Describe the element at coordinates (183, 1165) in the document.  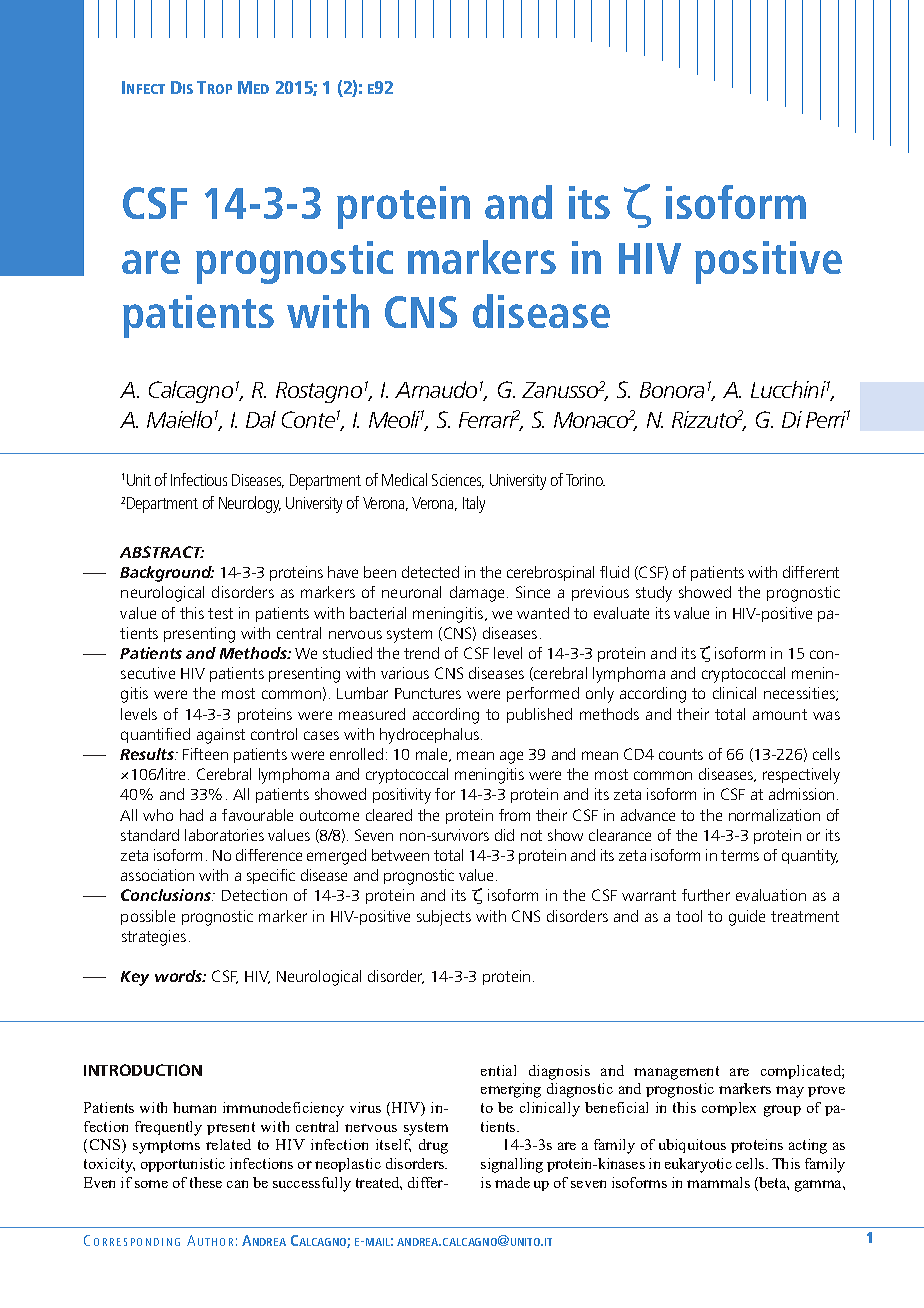
I see `opportunistic` at that location.
